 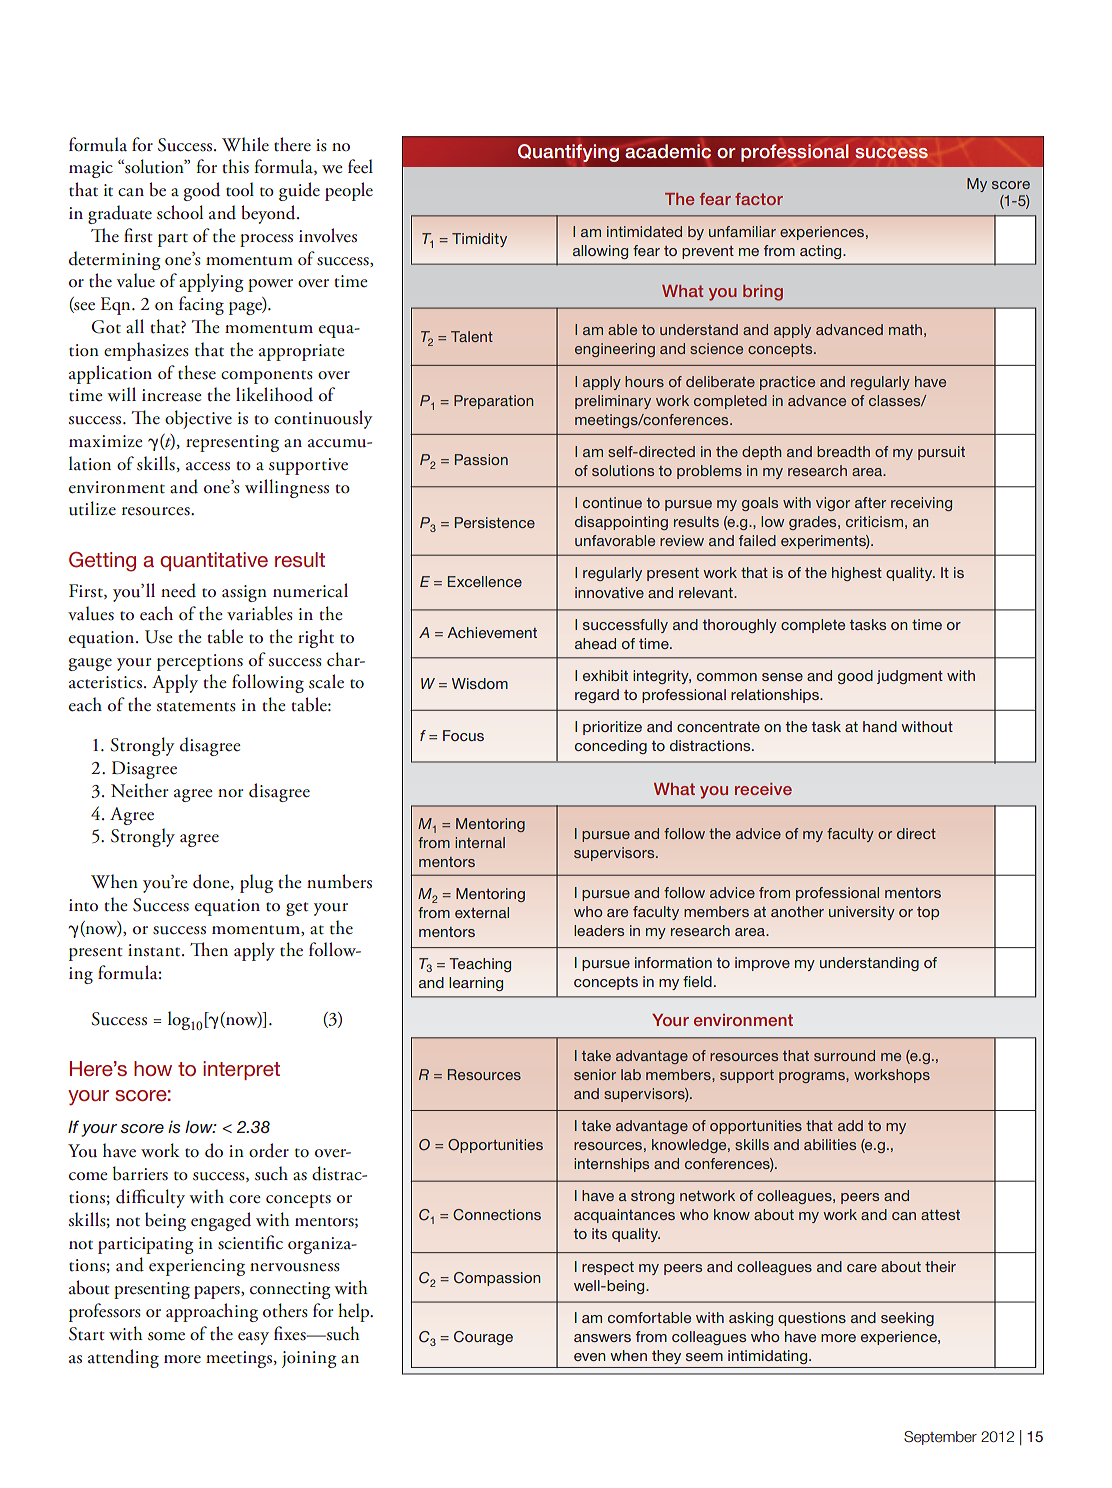 I want to click on intimidating, so click(x=769, y=1357).
